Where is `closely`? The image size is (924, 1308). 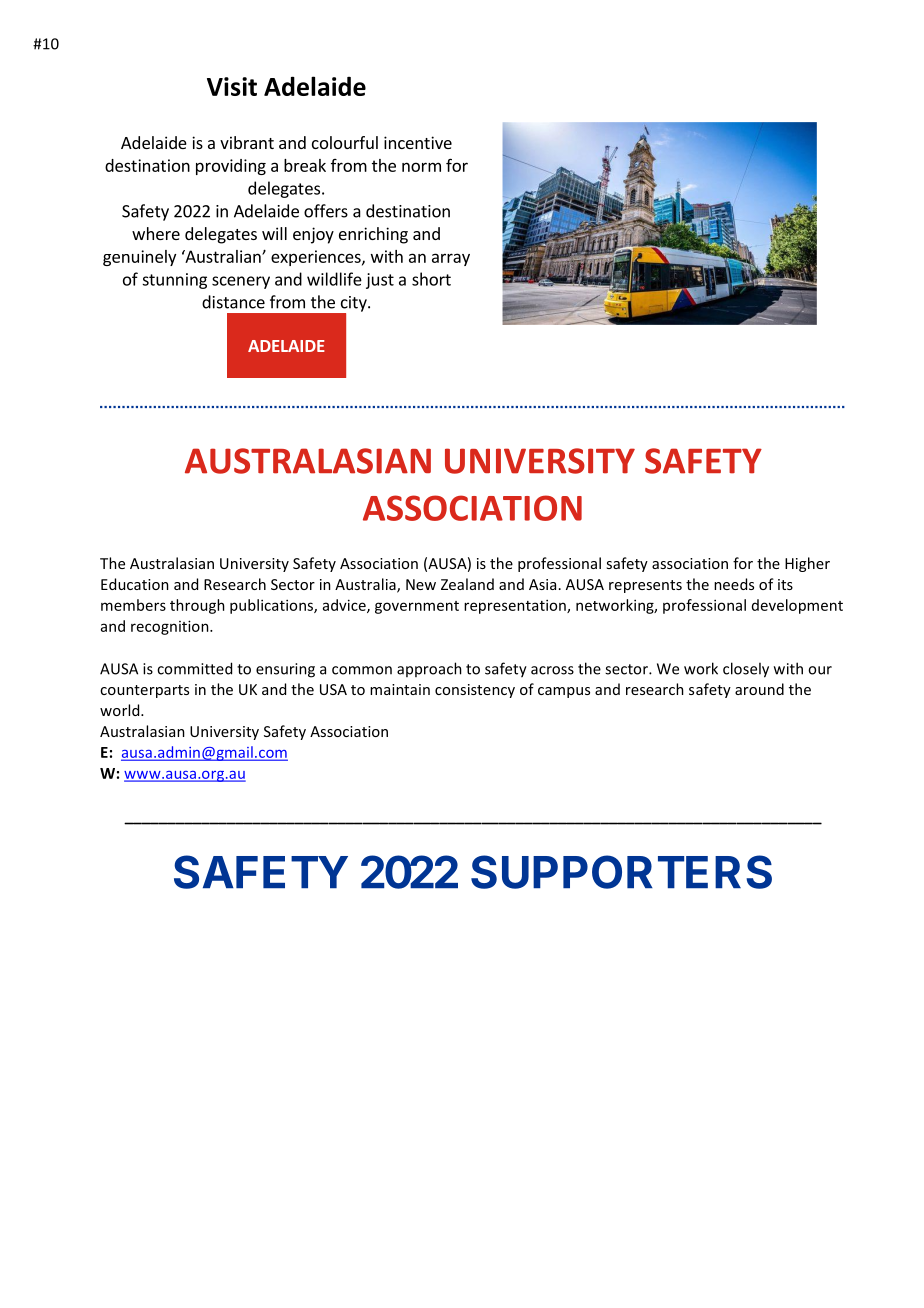
closely is located at coordinates (746, 670).
